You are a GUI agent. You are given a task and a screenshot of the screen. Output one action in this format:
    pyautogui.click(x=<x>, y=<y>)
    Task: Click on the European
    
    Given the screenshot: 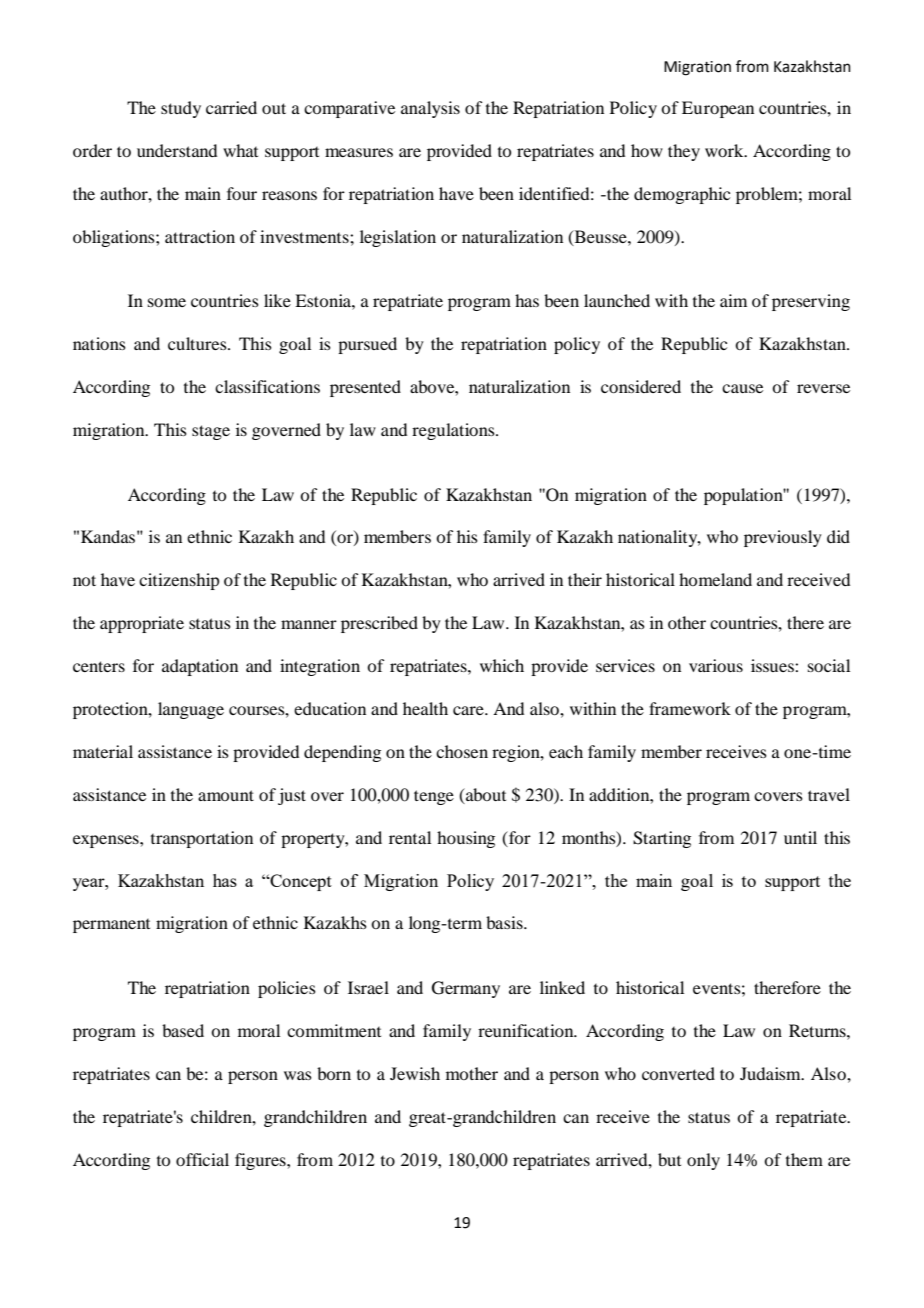 What is the action you would take?
    pyautogui.click(x=718, y=109)
